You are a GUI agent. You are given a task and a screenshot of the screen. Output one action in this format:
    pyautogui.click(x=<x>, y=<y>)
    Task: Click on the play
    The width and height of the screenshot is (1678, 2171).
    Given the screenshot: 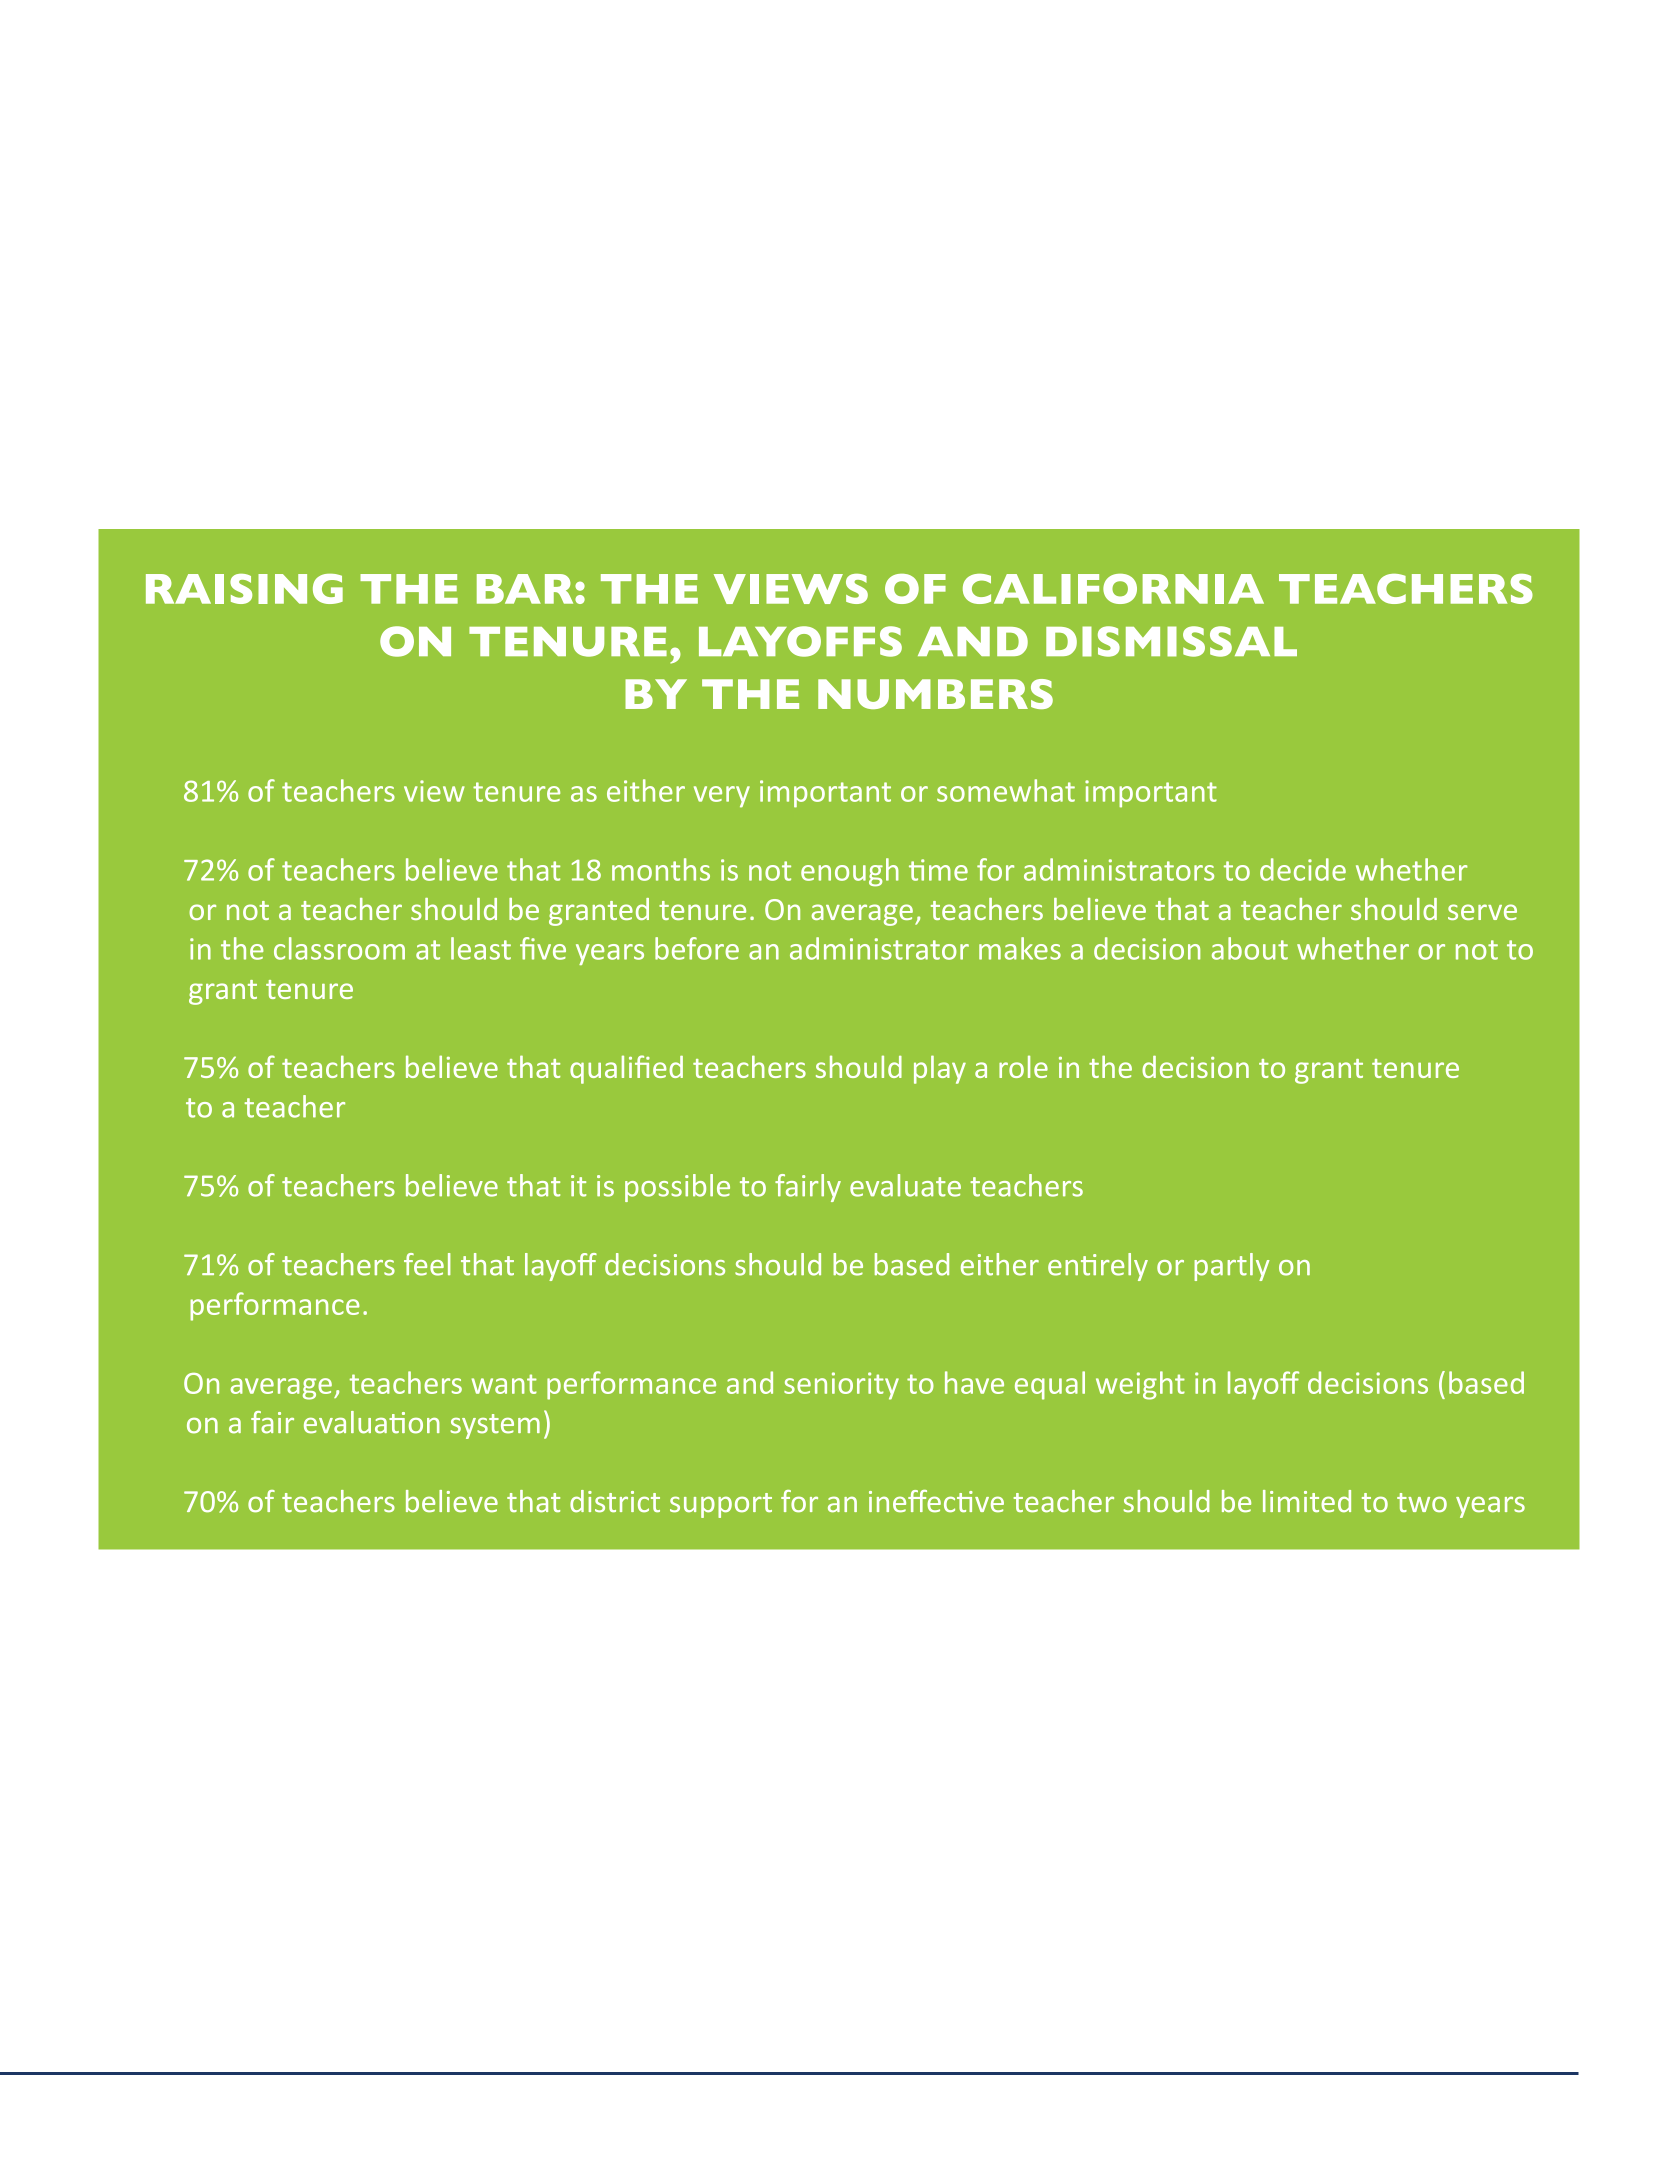 What is the action you would take?
    pyautogui.click(x=940, y=1069)
